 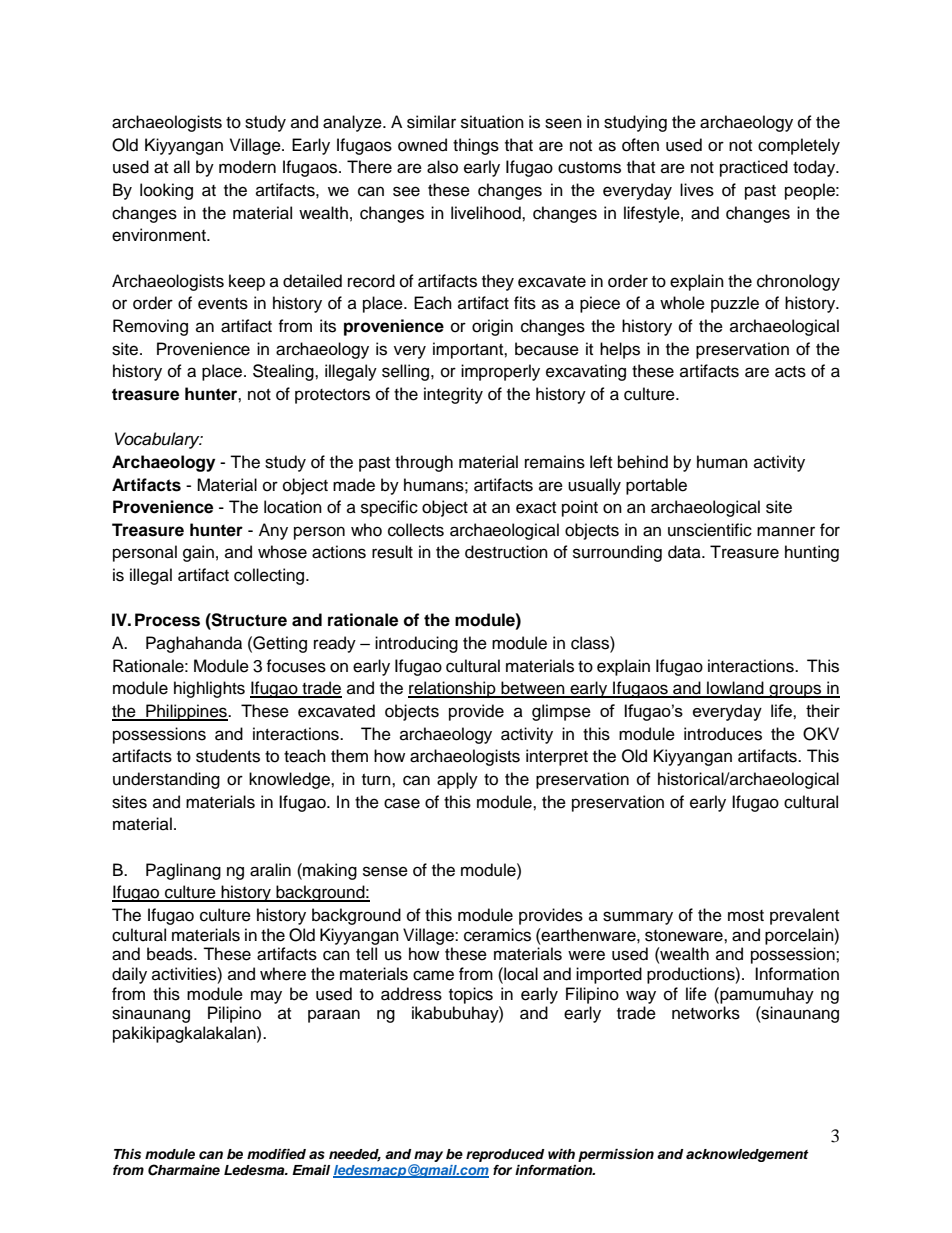 What do you see at coordinates (453, 395) in the document?
I see `integrity` at bounding box center [453, 395].
